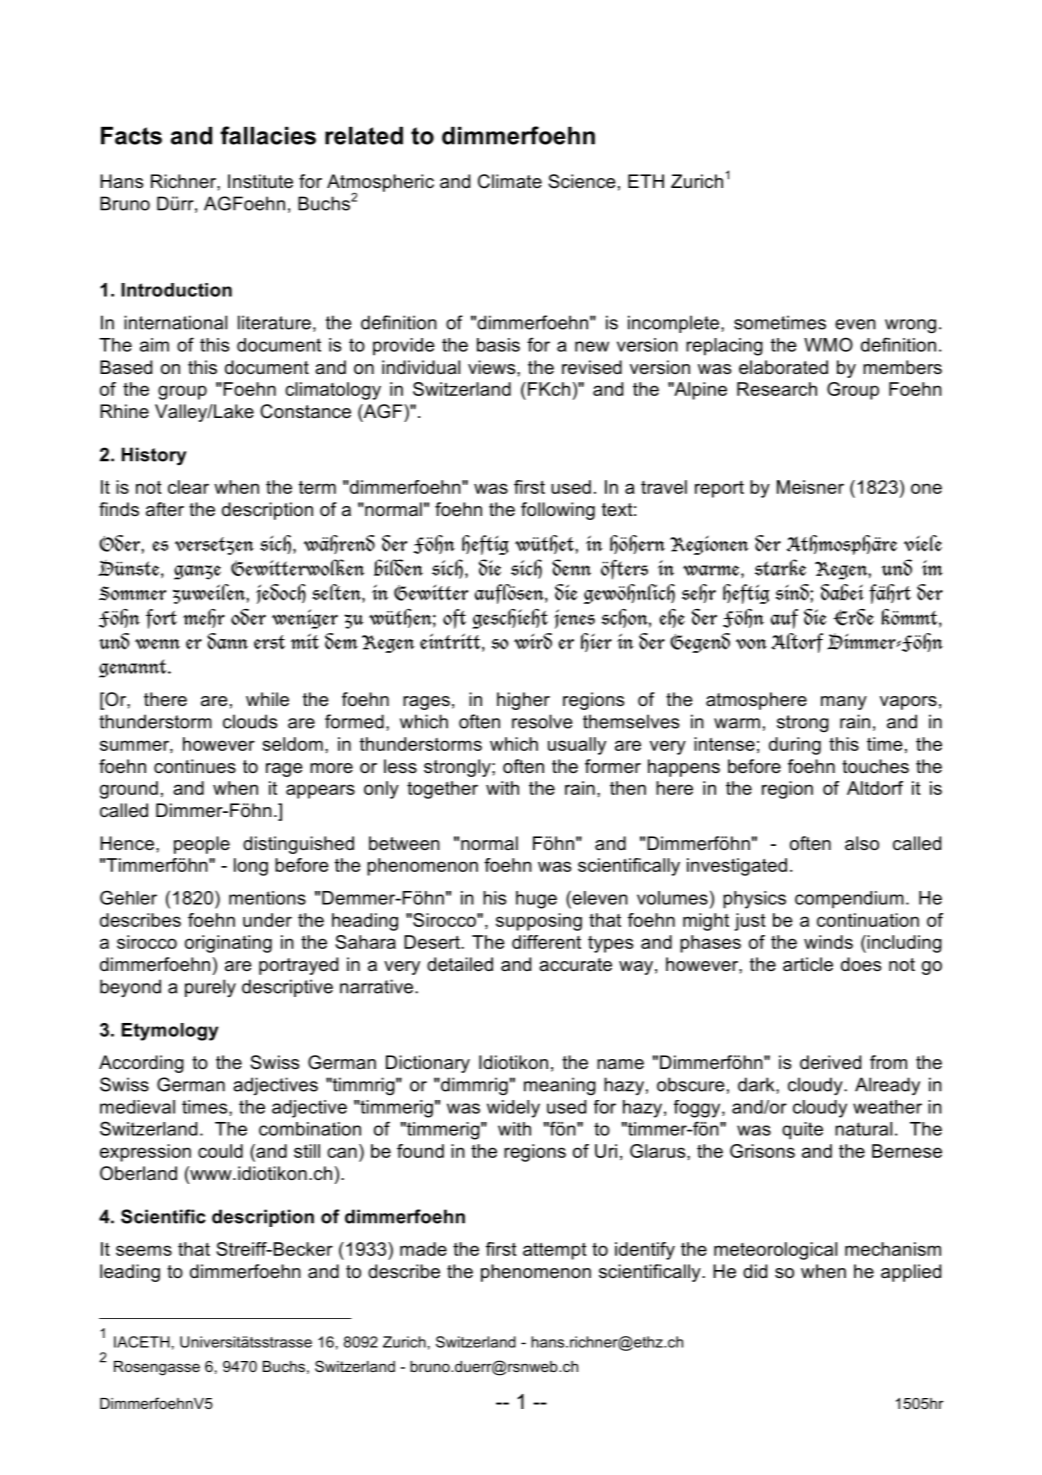  Describe the element at coordinates (910, 326) in the screenshot. I see `wrong` at that location.
